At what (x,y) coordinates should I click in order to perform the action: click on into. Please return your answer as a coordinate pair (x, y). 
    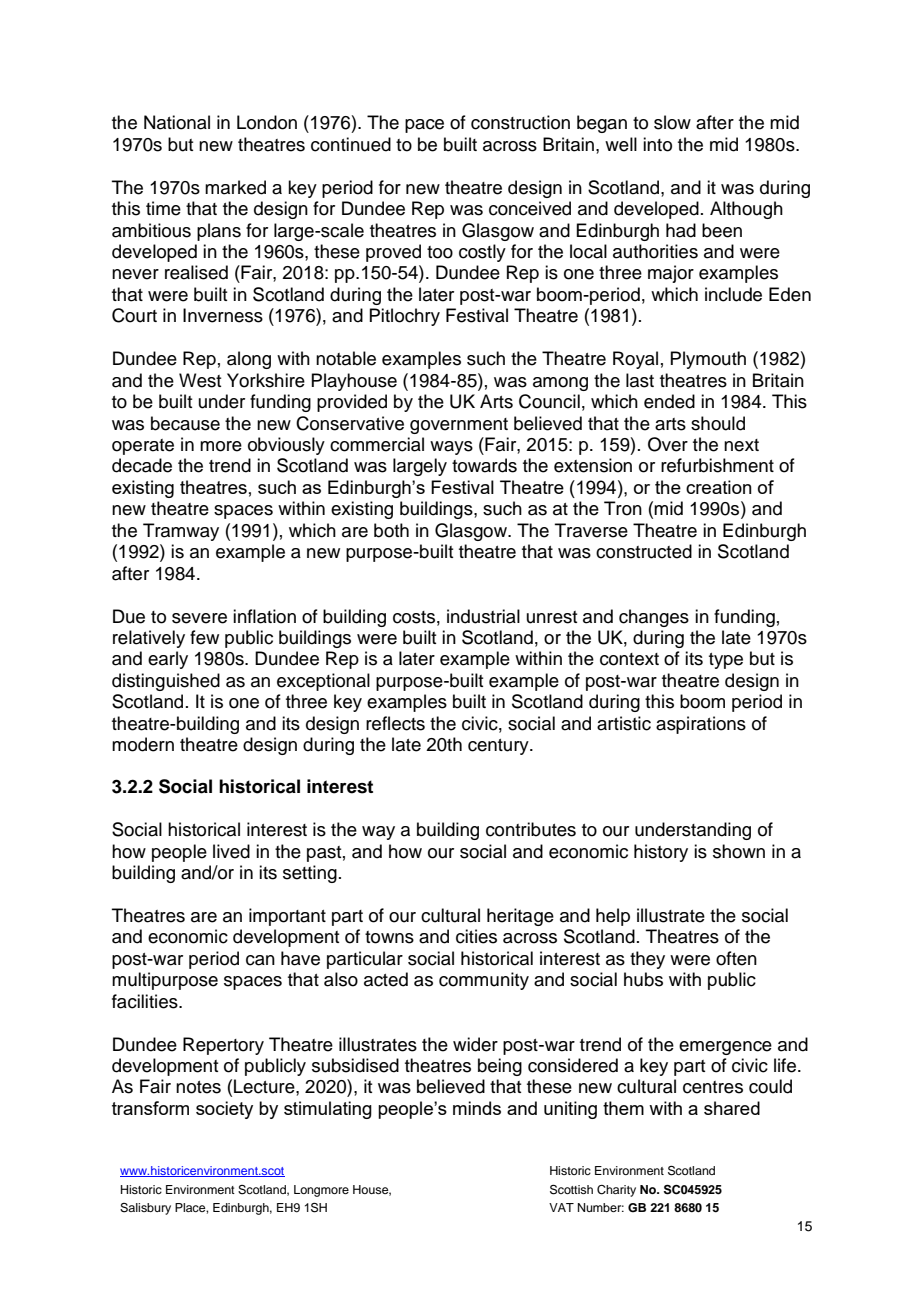
    Looking at the image, I should click on (657, 144).
